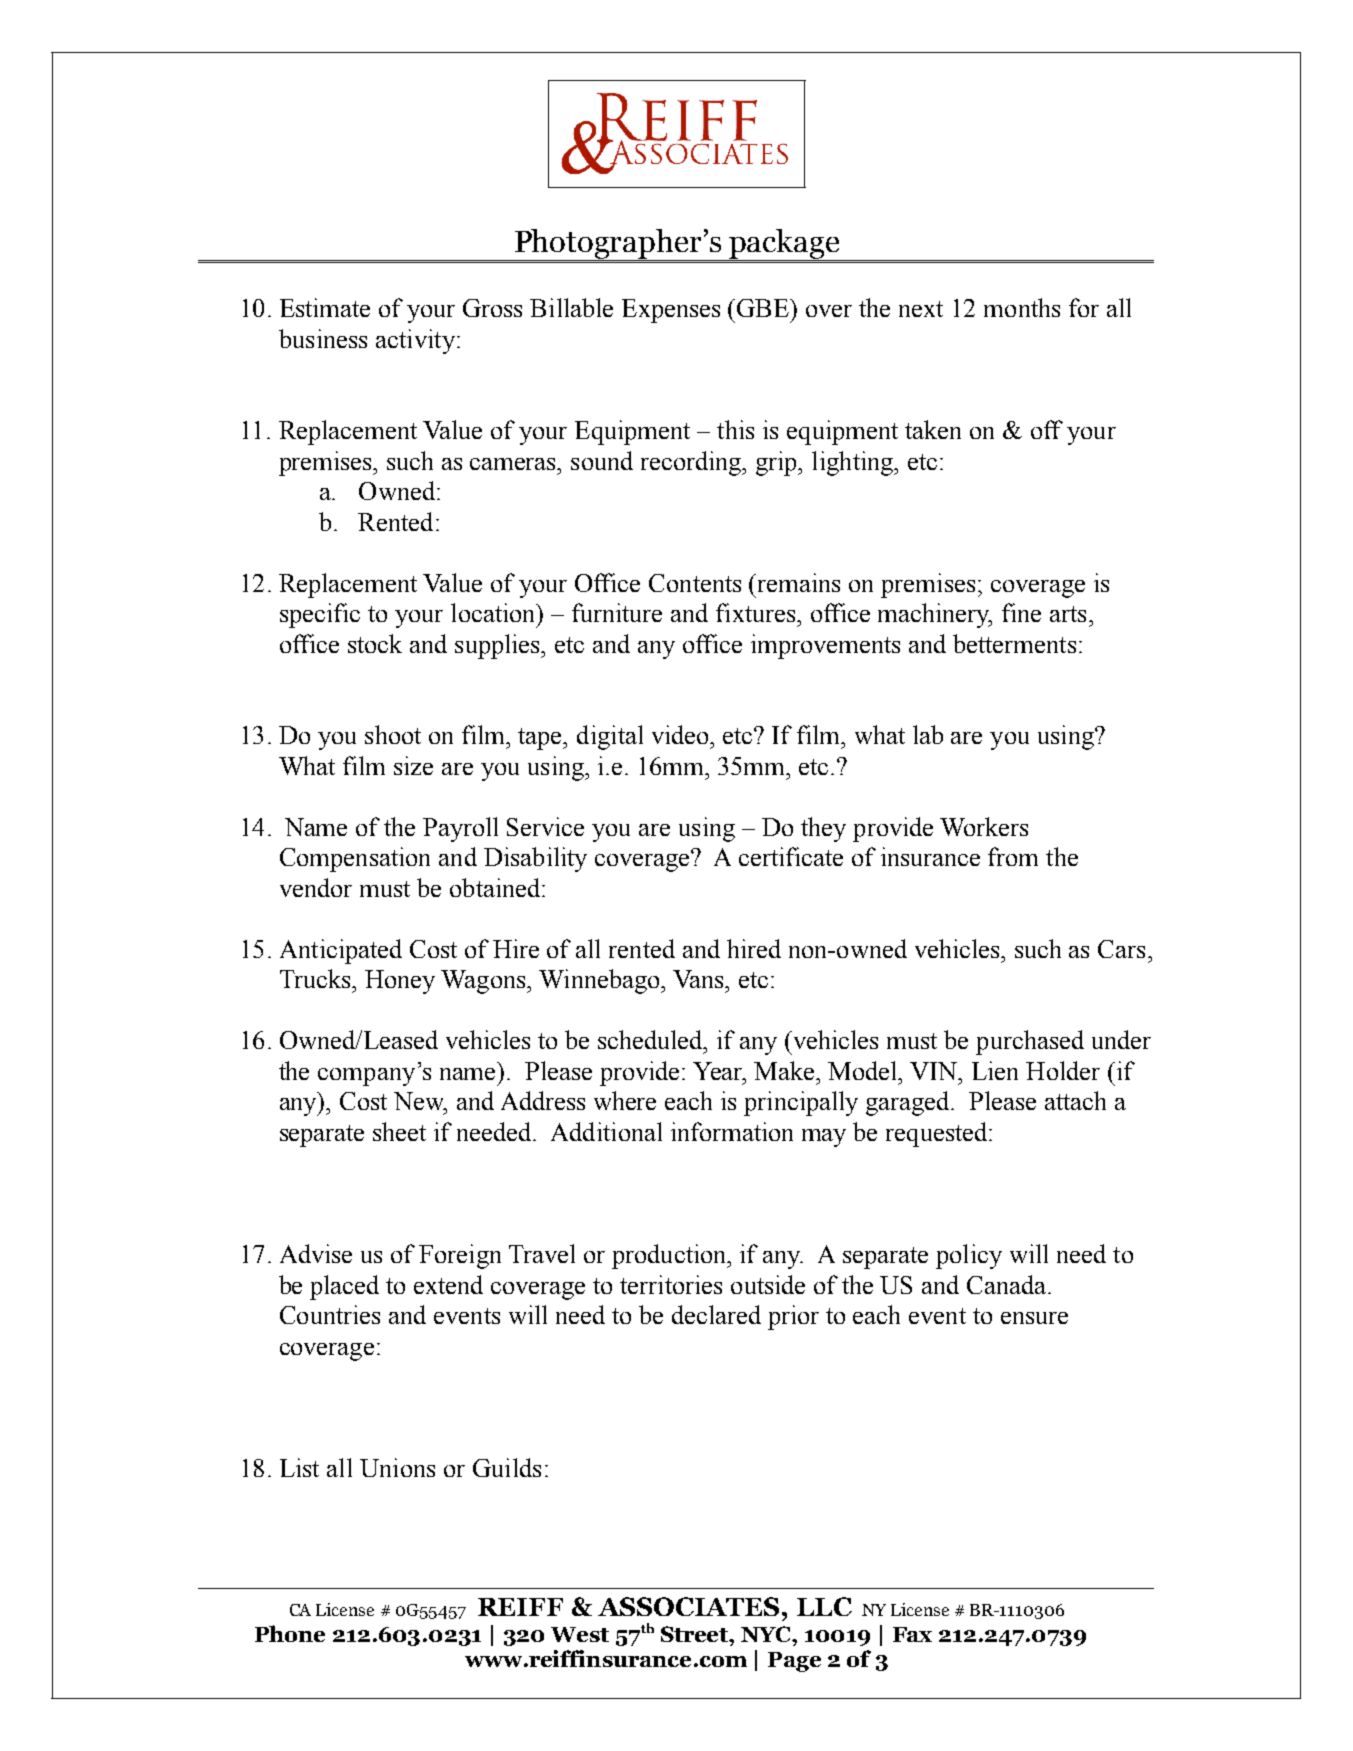 This screenshot has height=1751, width=1353. Describe the element at coordinates (344, 1287) in the screenshot. I see `placed` at that location.
